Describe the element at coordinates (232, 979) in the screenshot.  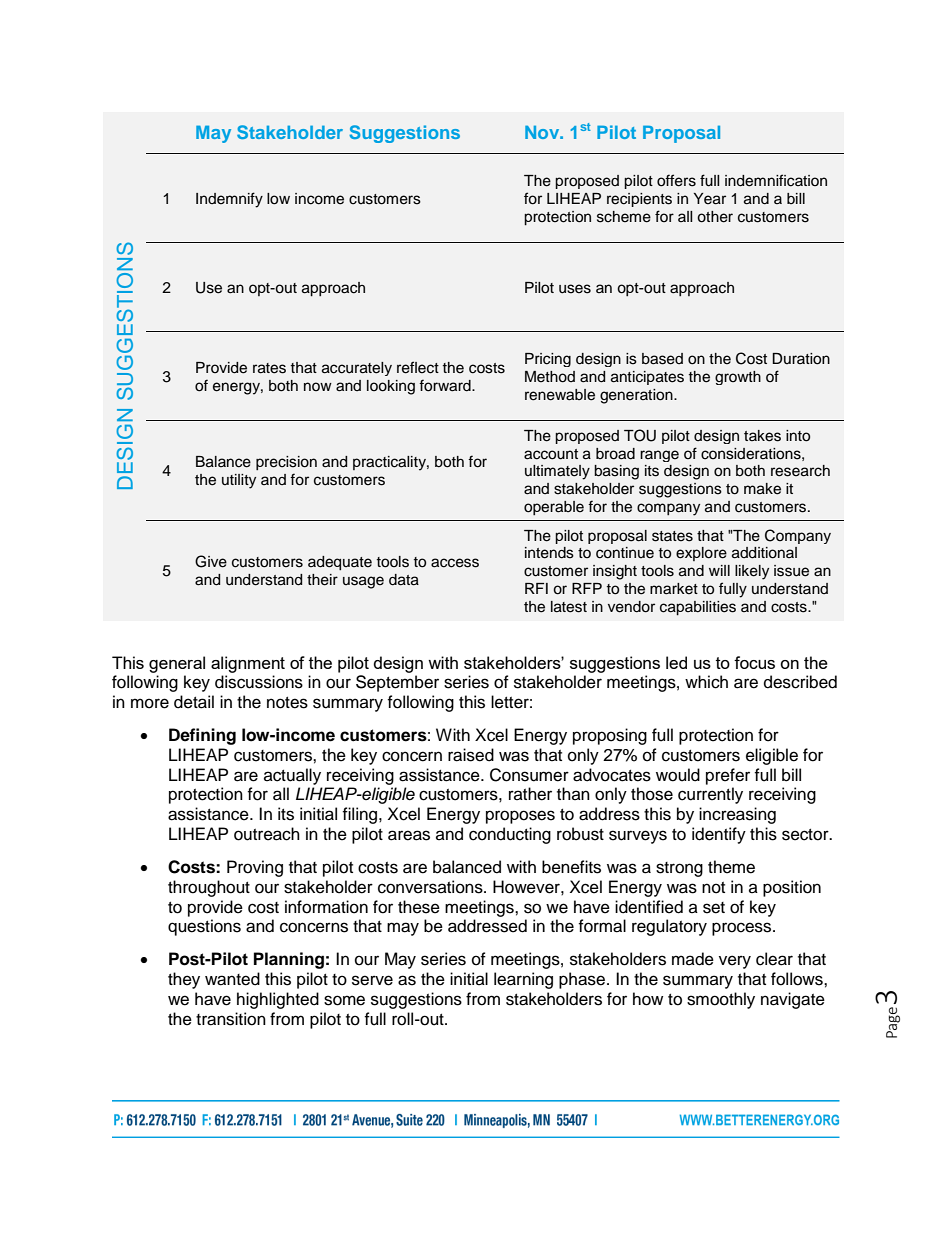
I see `wanted` at that location.
